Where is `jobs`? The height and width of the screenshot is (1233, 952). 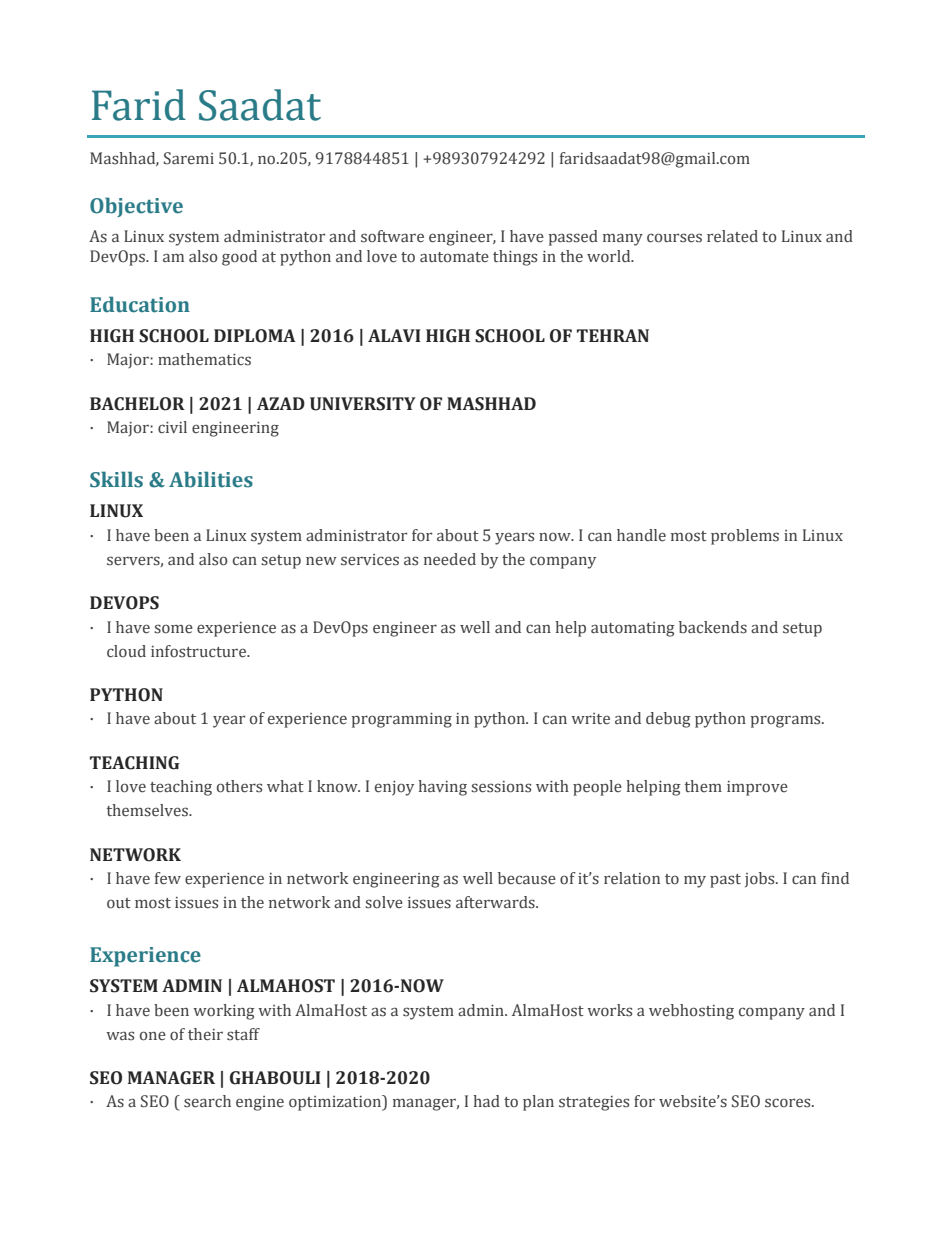
jobs is located at coordinates (761, 880).
